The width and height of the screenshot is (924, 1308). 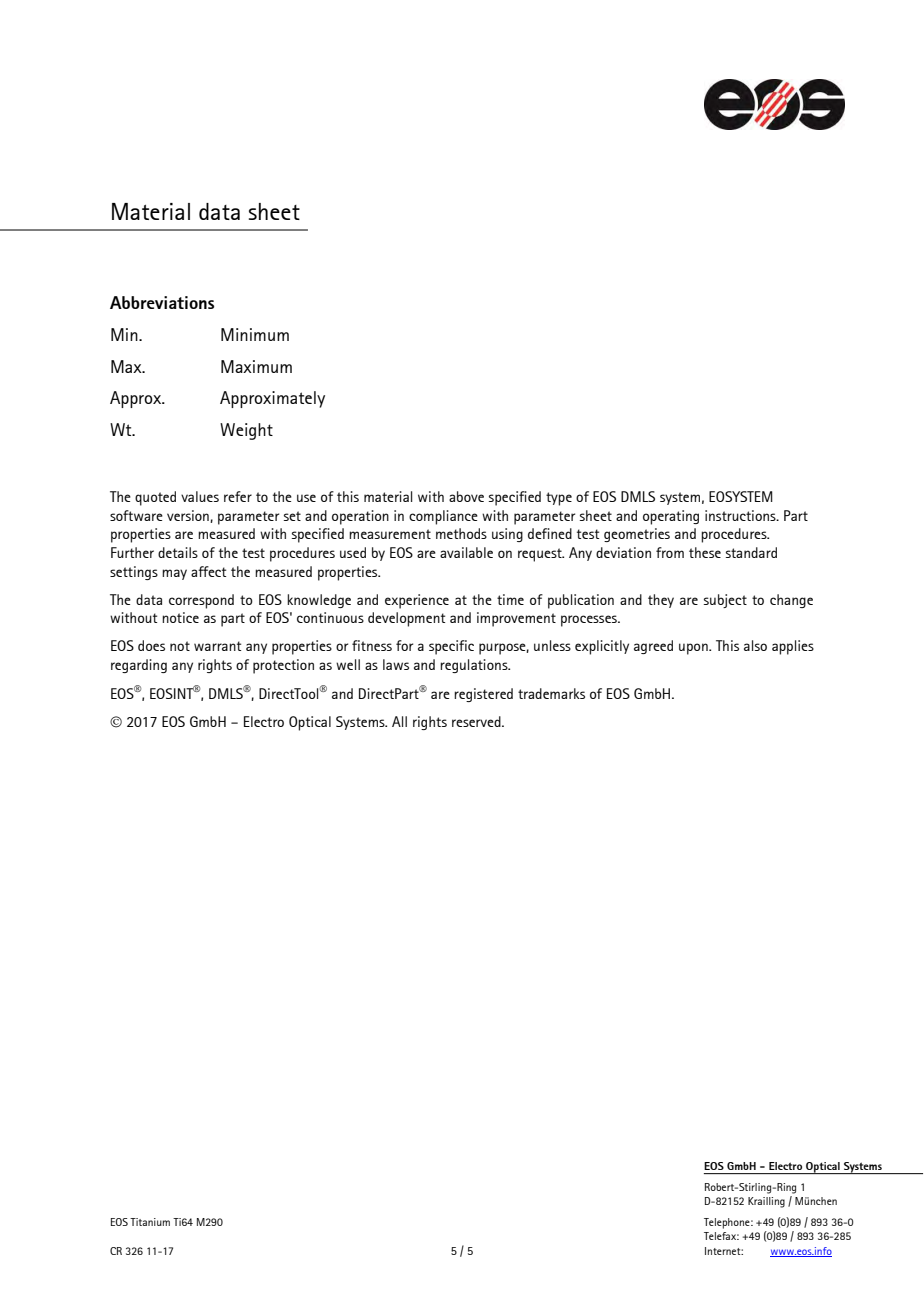 I want to click on protection, so click(x=283, y=666).
